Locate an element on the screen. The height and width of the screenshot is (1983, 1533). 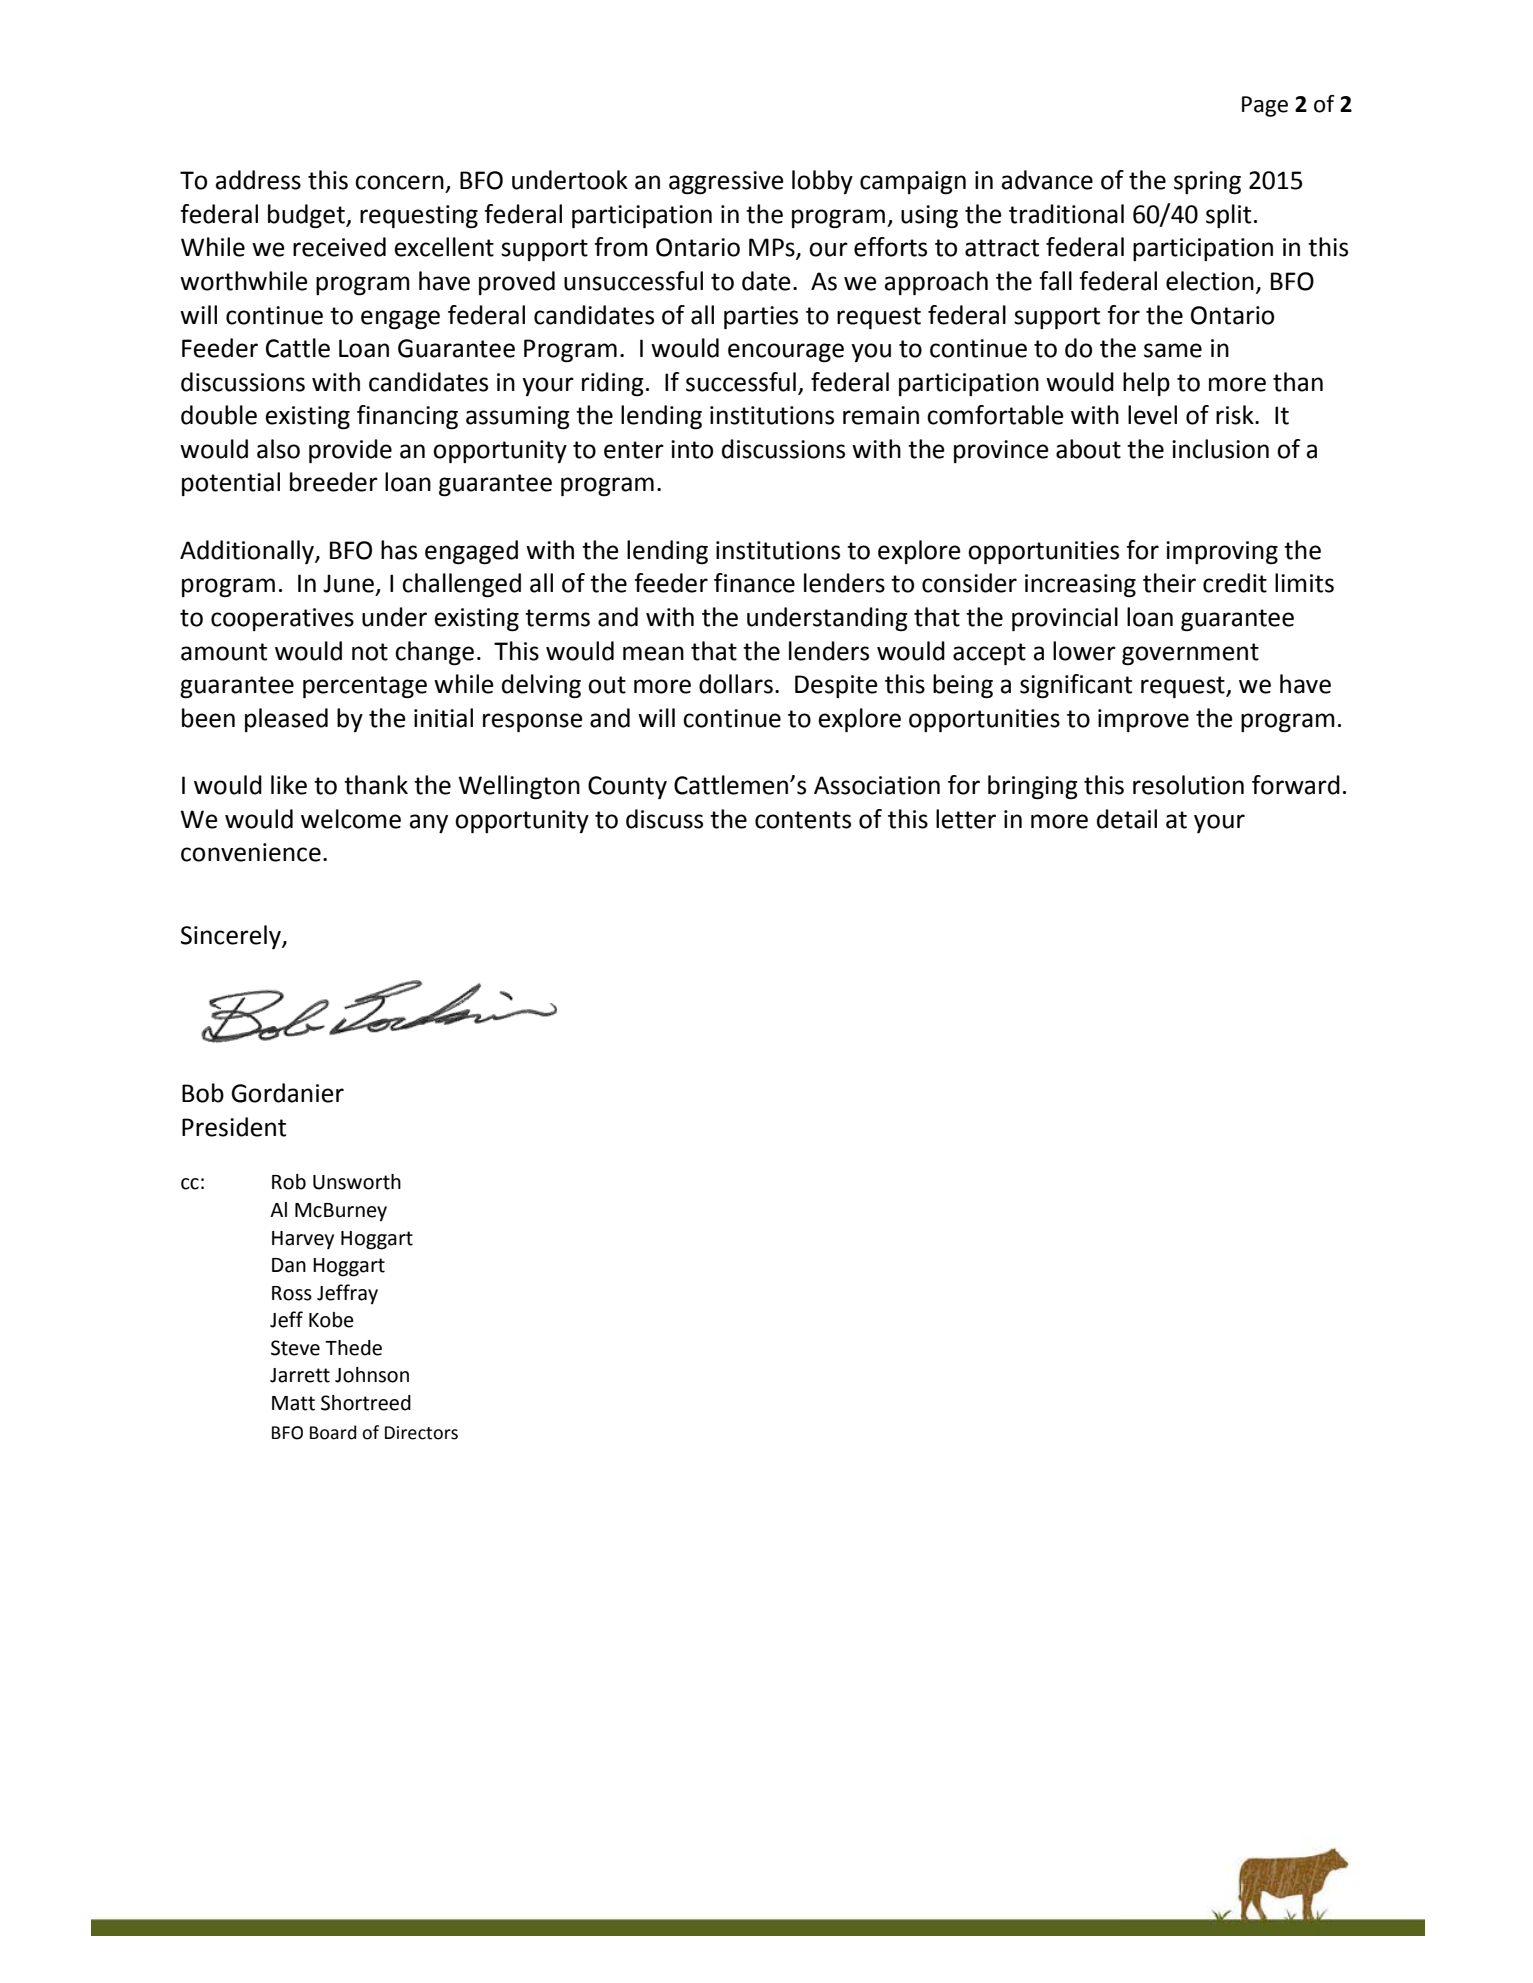
Matt is located at coordinates (293, 1403).
